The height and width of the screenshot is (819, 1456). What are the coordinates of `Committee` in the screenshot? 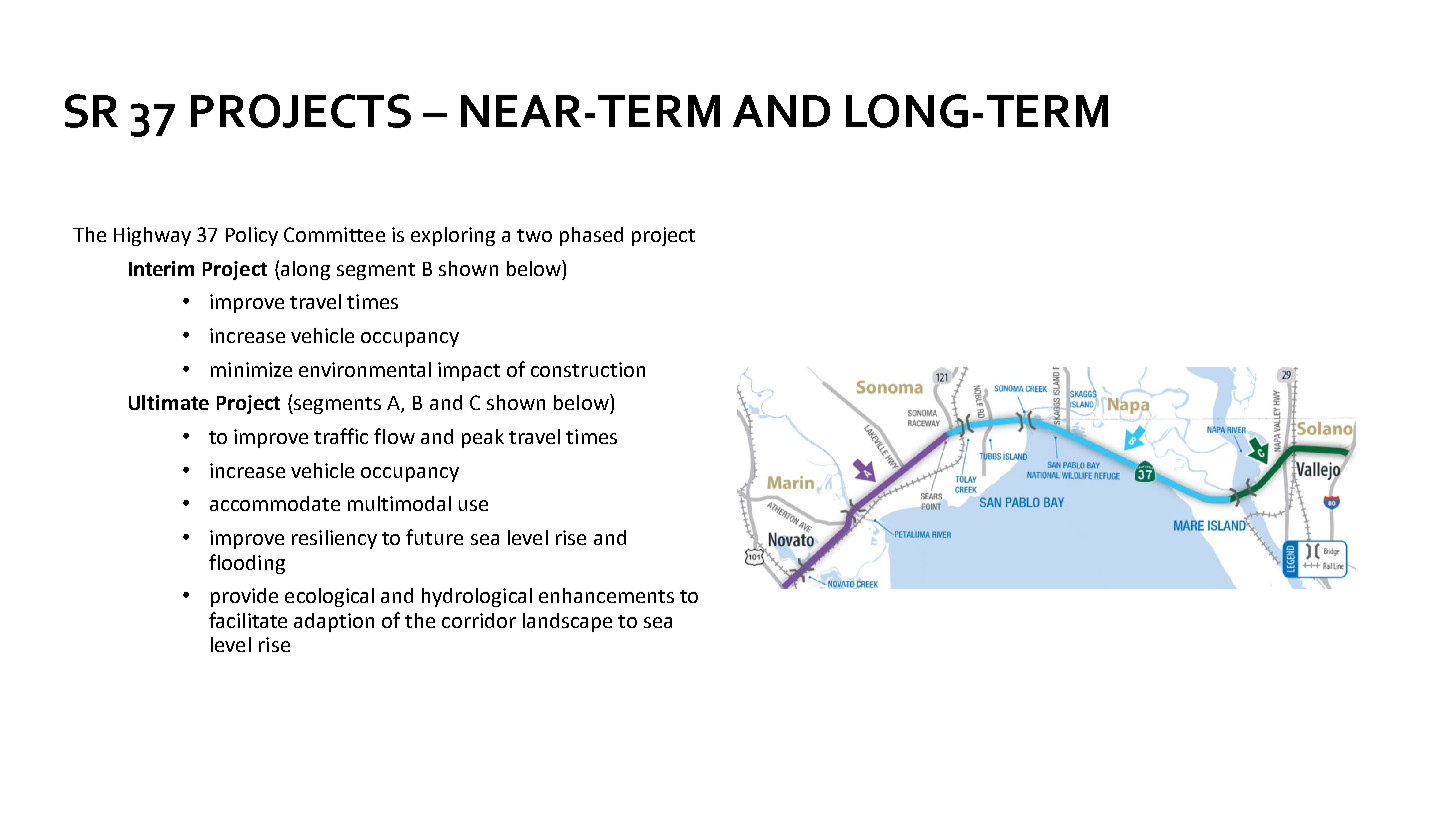 It's located at (334, 234).
